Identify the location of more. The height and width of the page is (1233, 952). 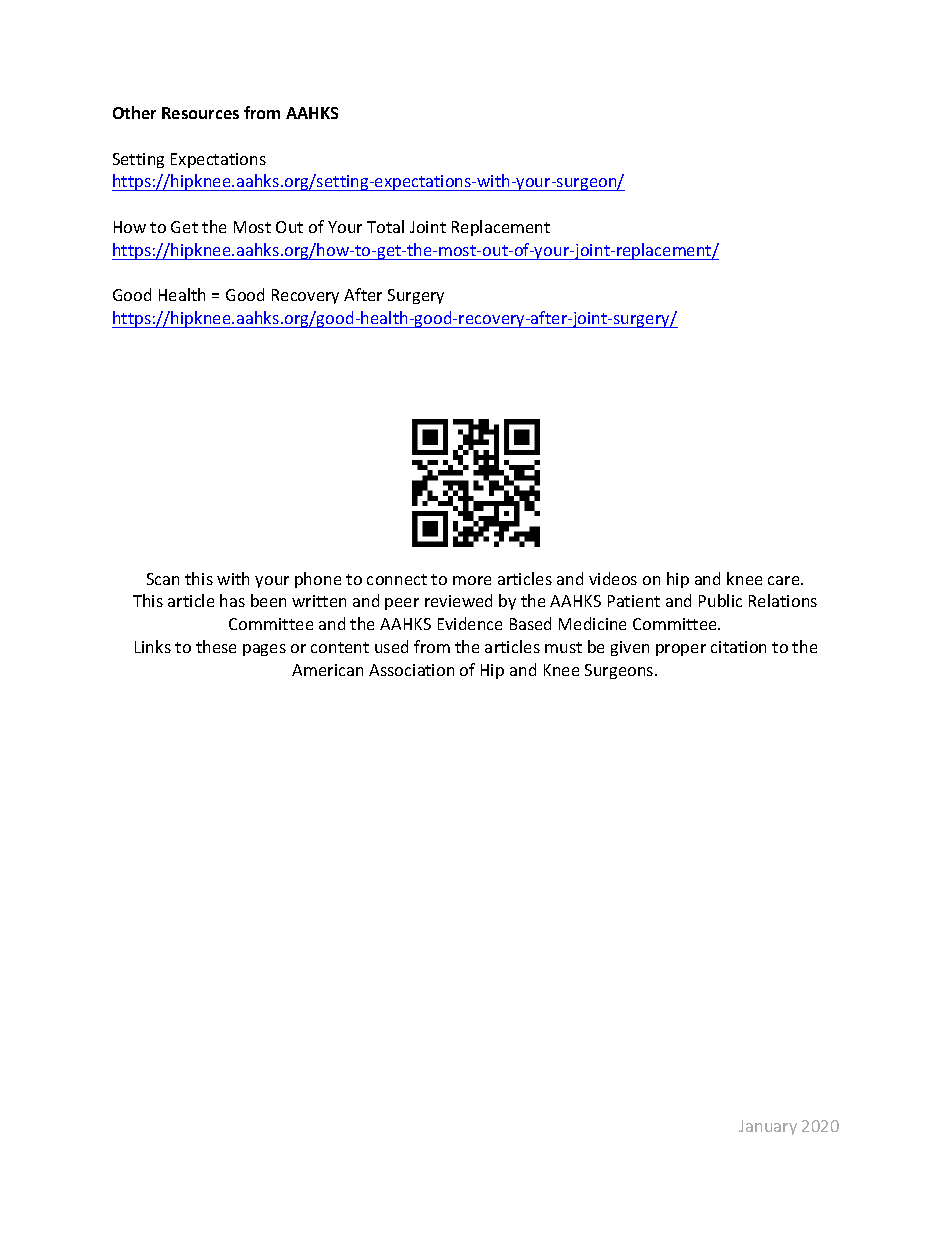
(472, 580).
